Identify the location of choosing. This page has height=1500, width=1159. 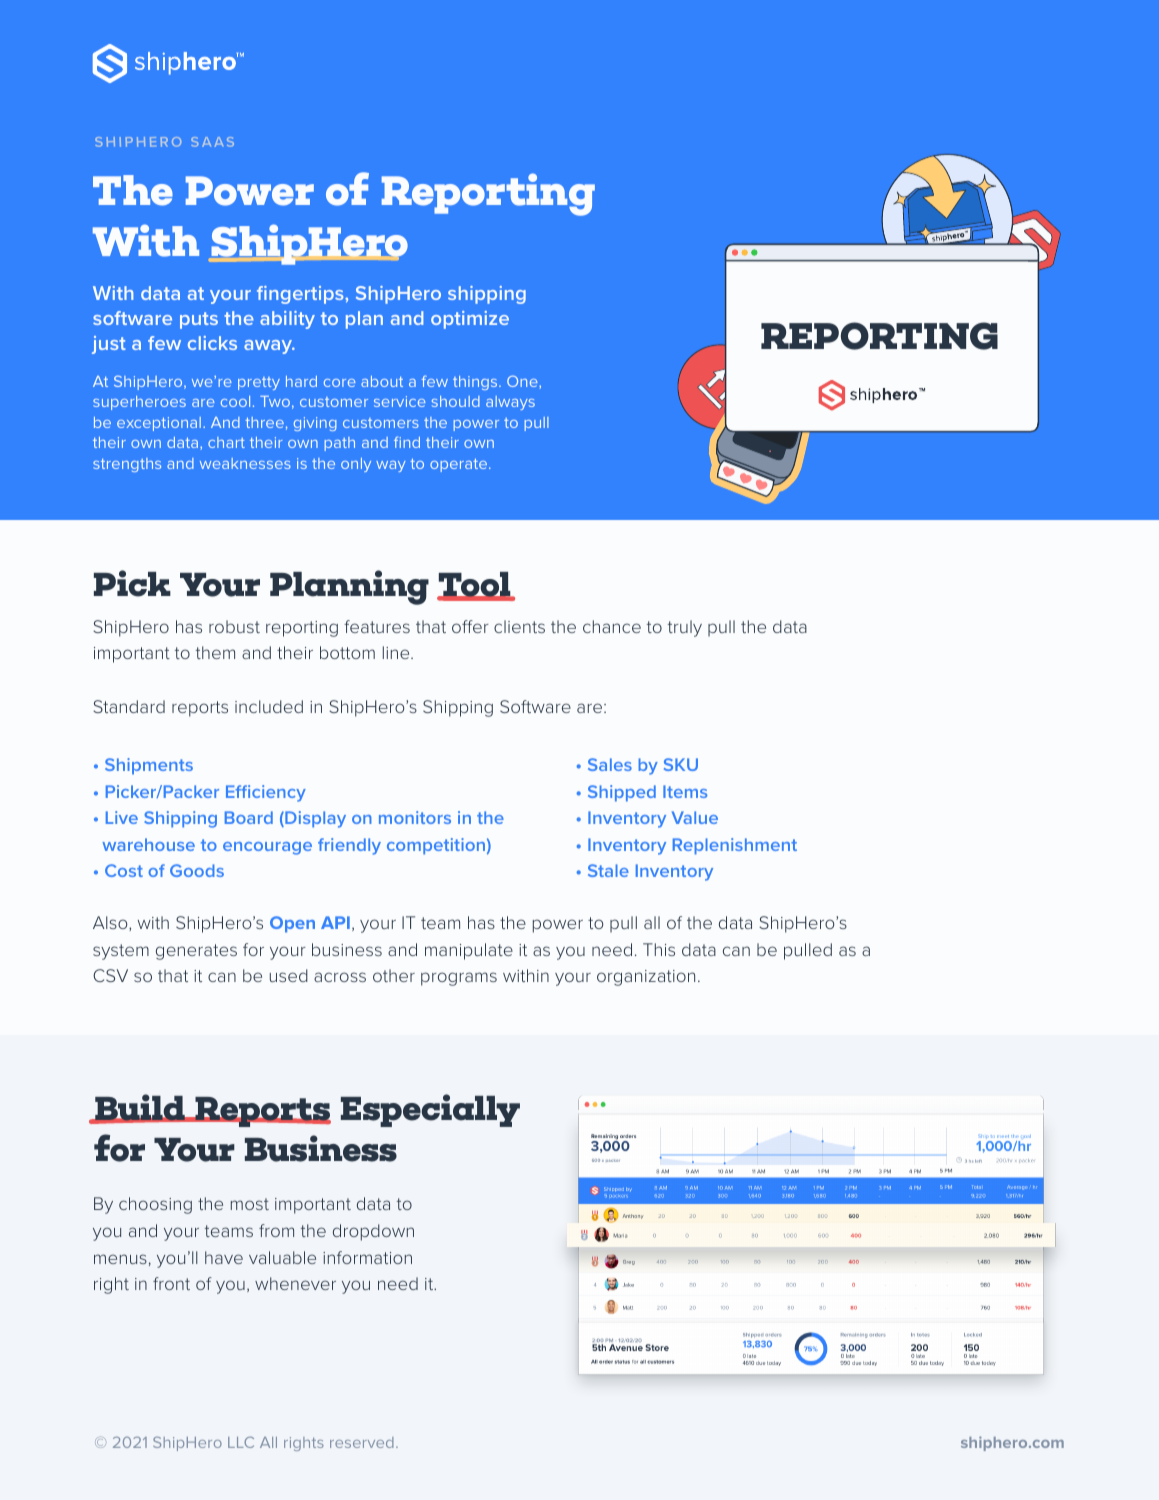
(155, 1205).
